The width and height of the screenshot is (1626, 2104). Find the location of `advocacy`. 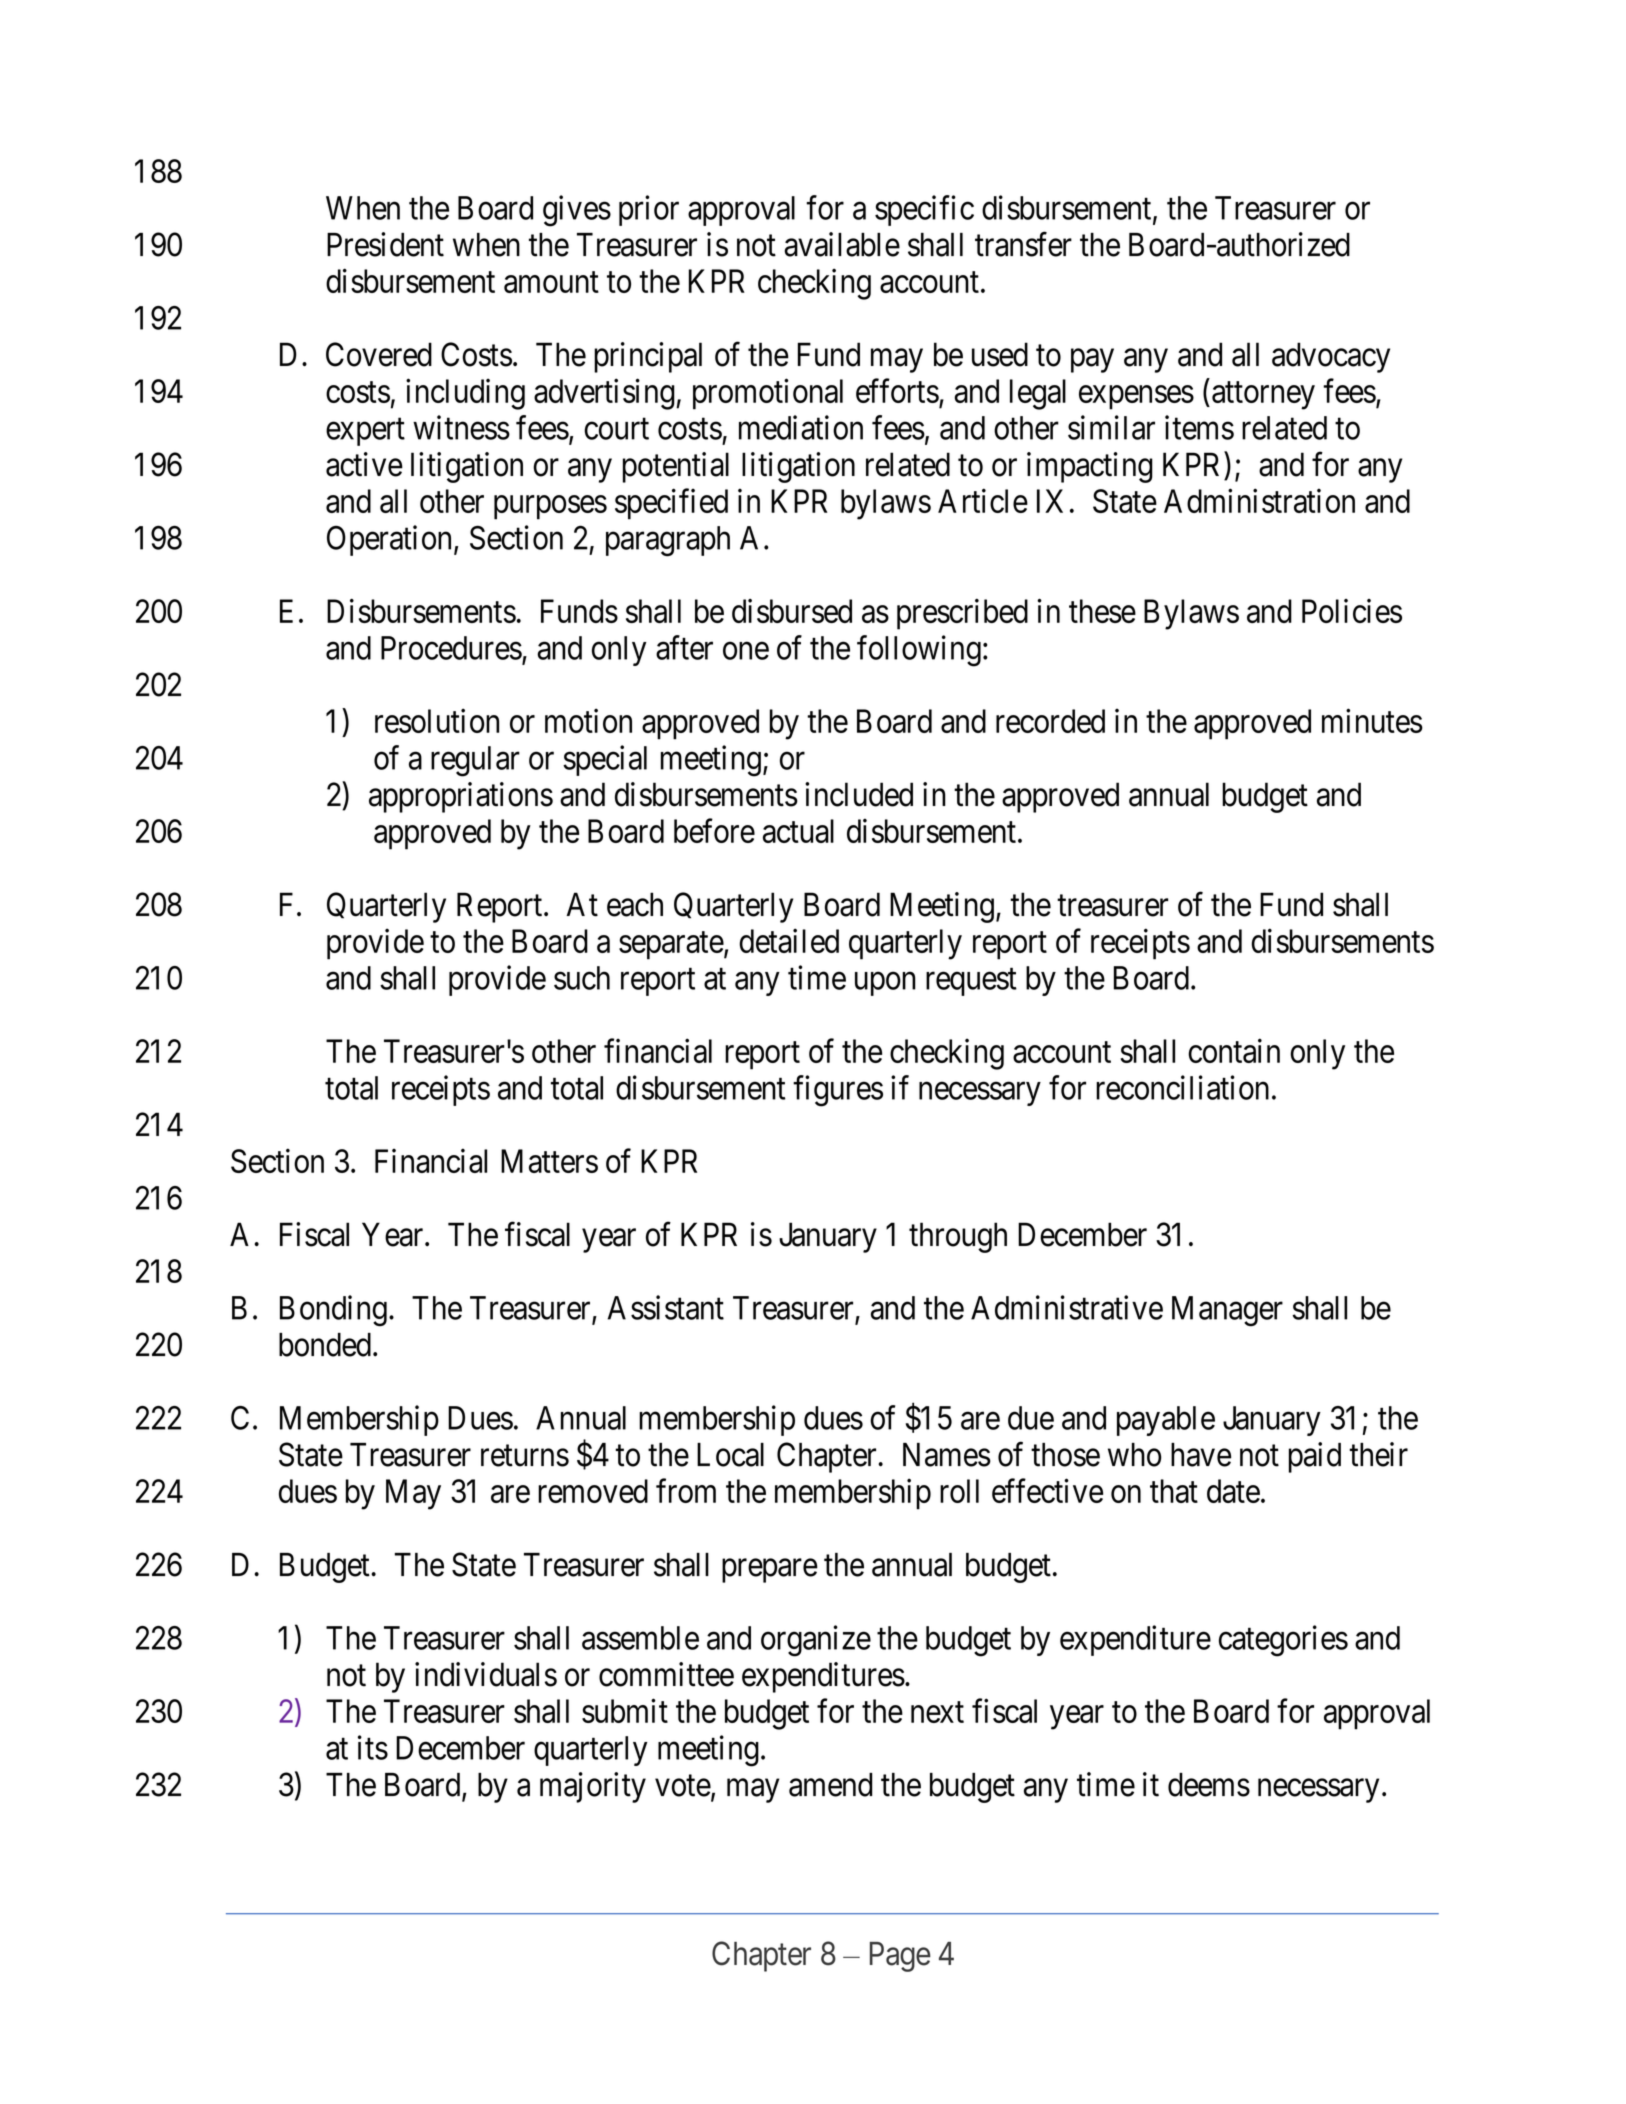

advocacy is located at coordinates (1331, 357).
